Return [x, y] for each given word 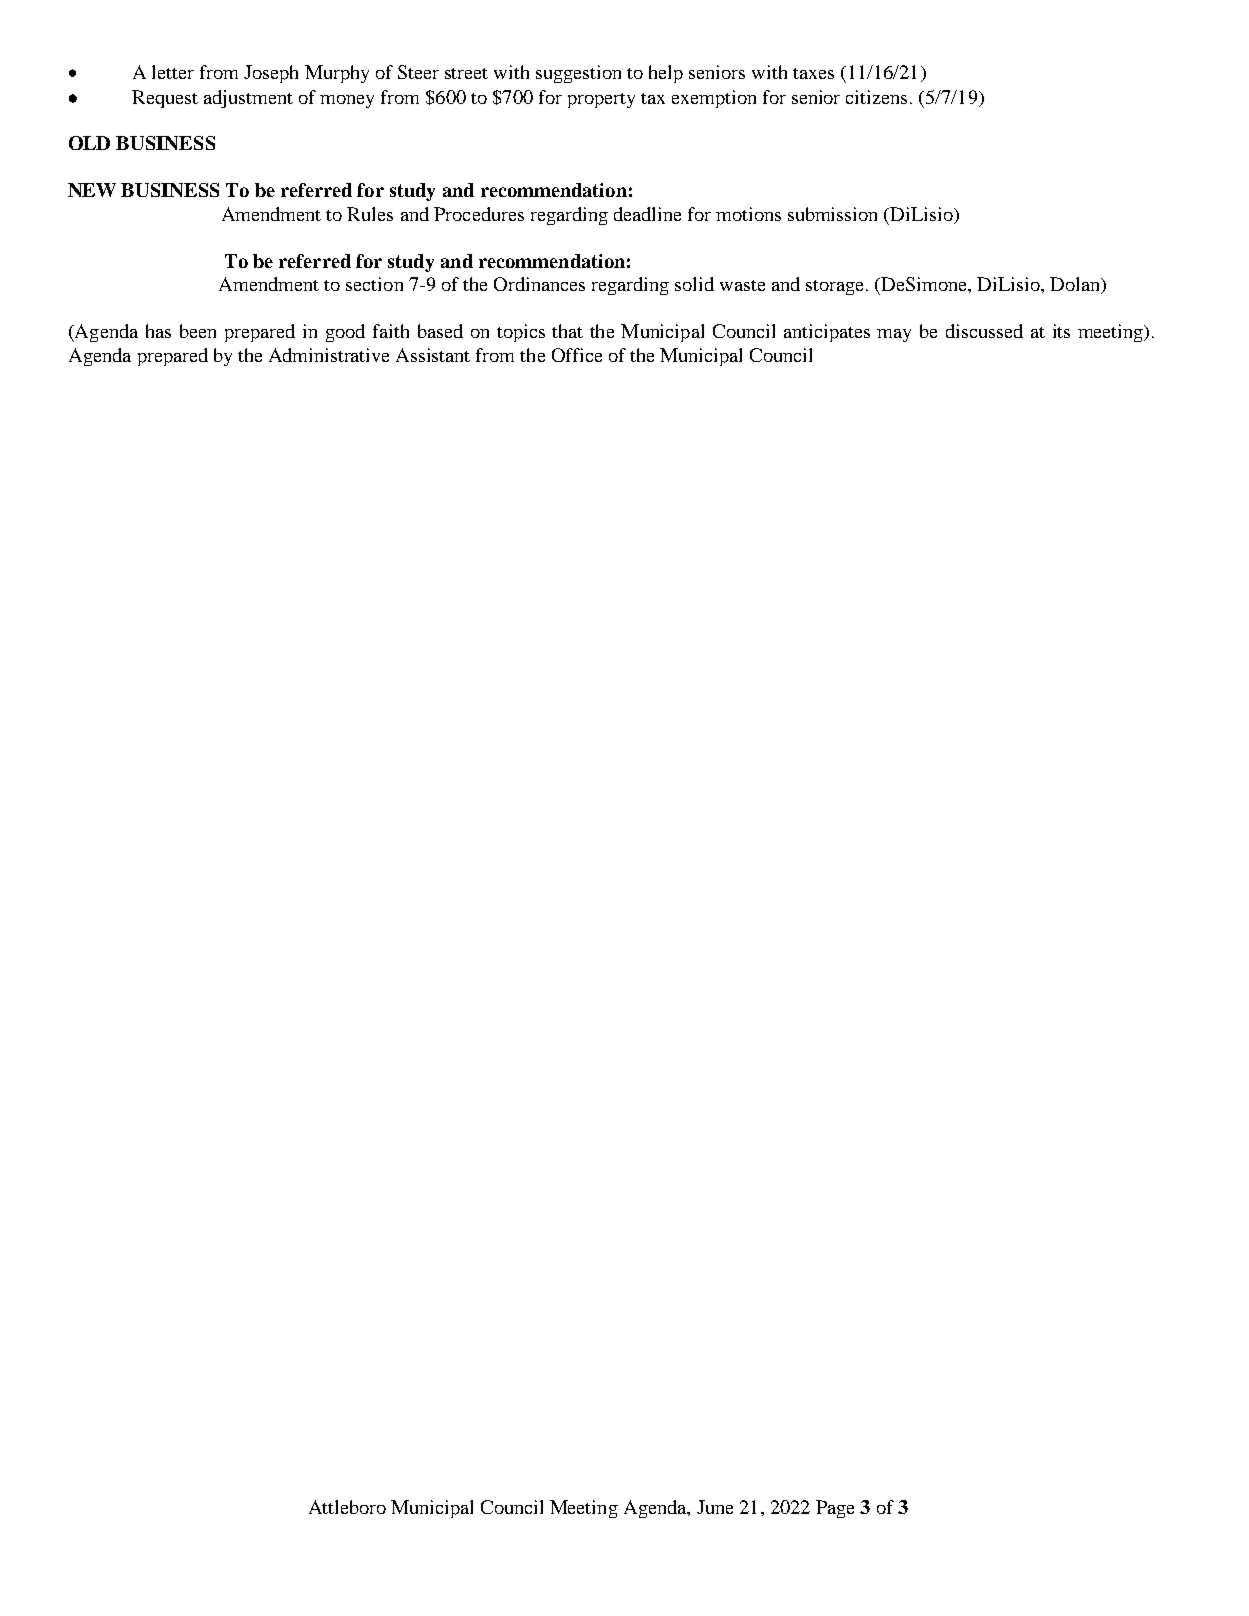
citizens [876, 97]
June [715, 1507]
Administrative [329, 355]
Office [577, 355]
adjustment [248, 99]
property [601, 100]
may [894, 335]
